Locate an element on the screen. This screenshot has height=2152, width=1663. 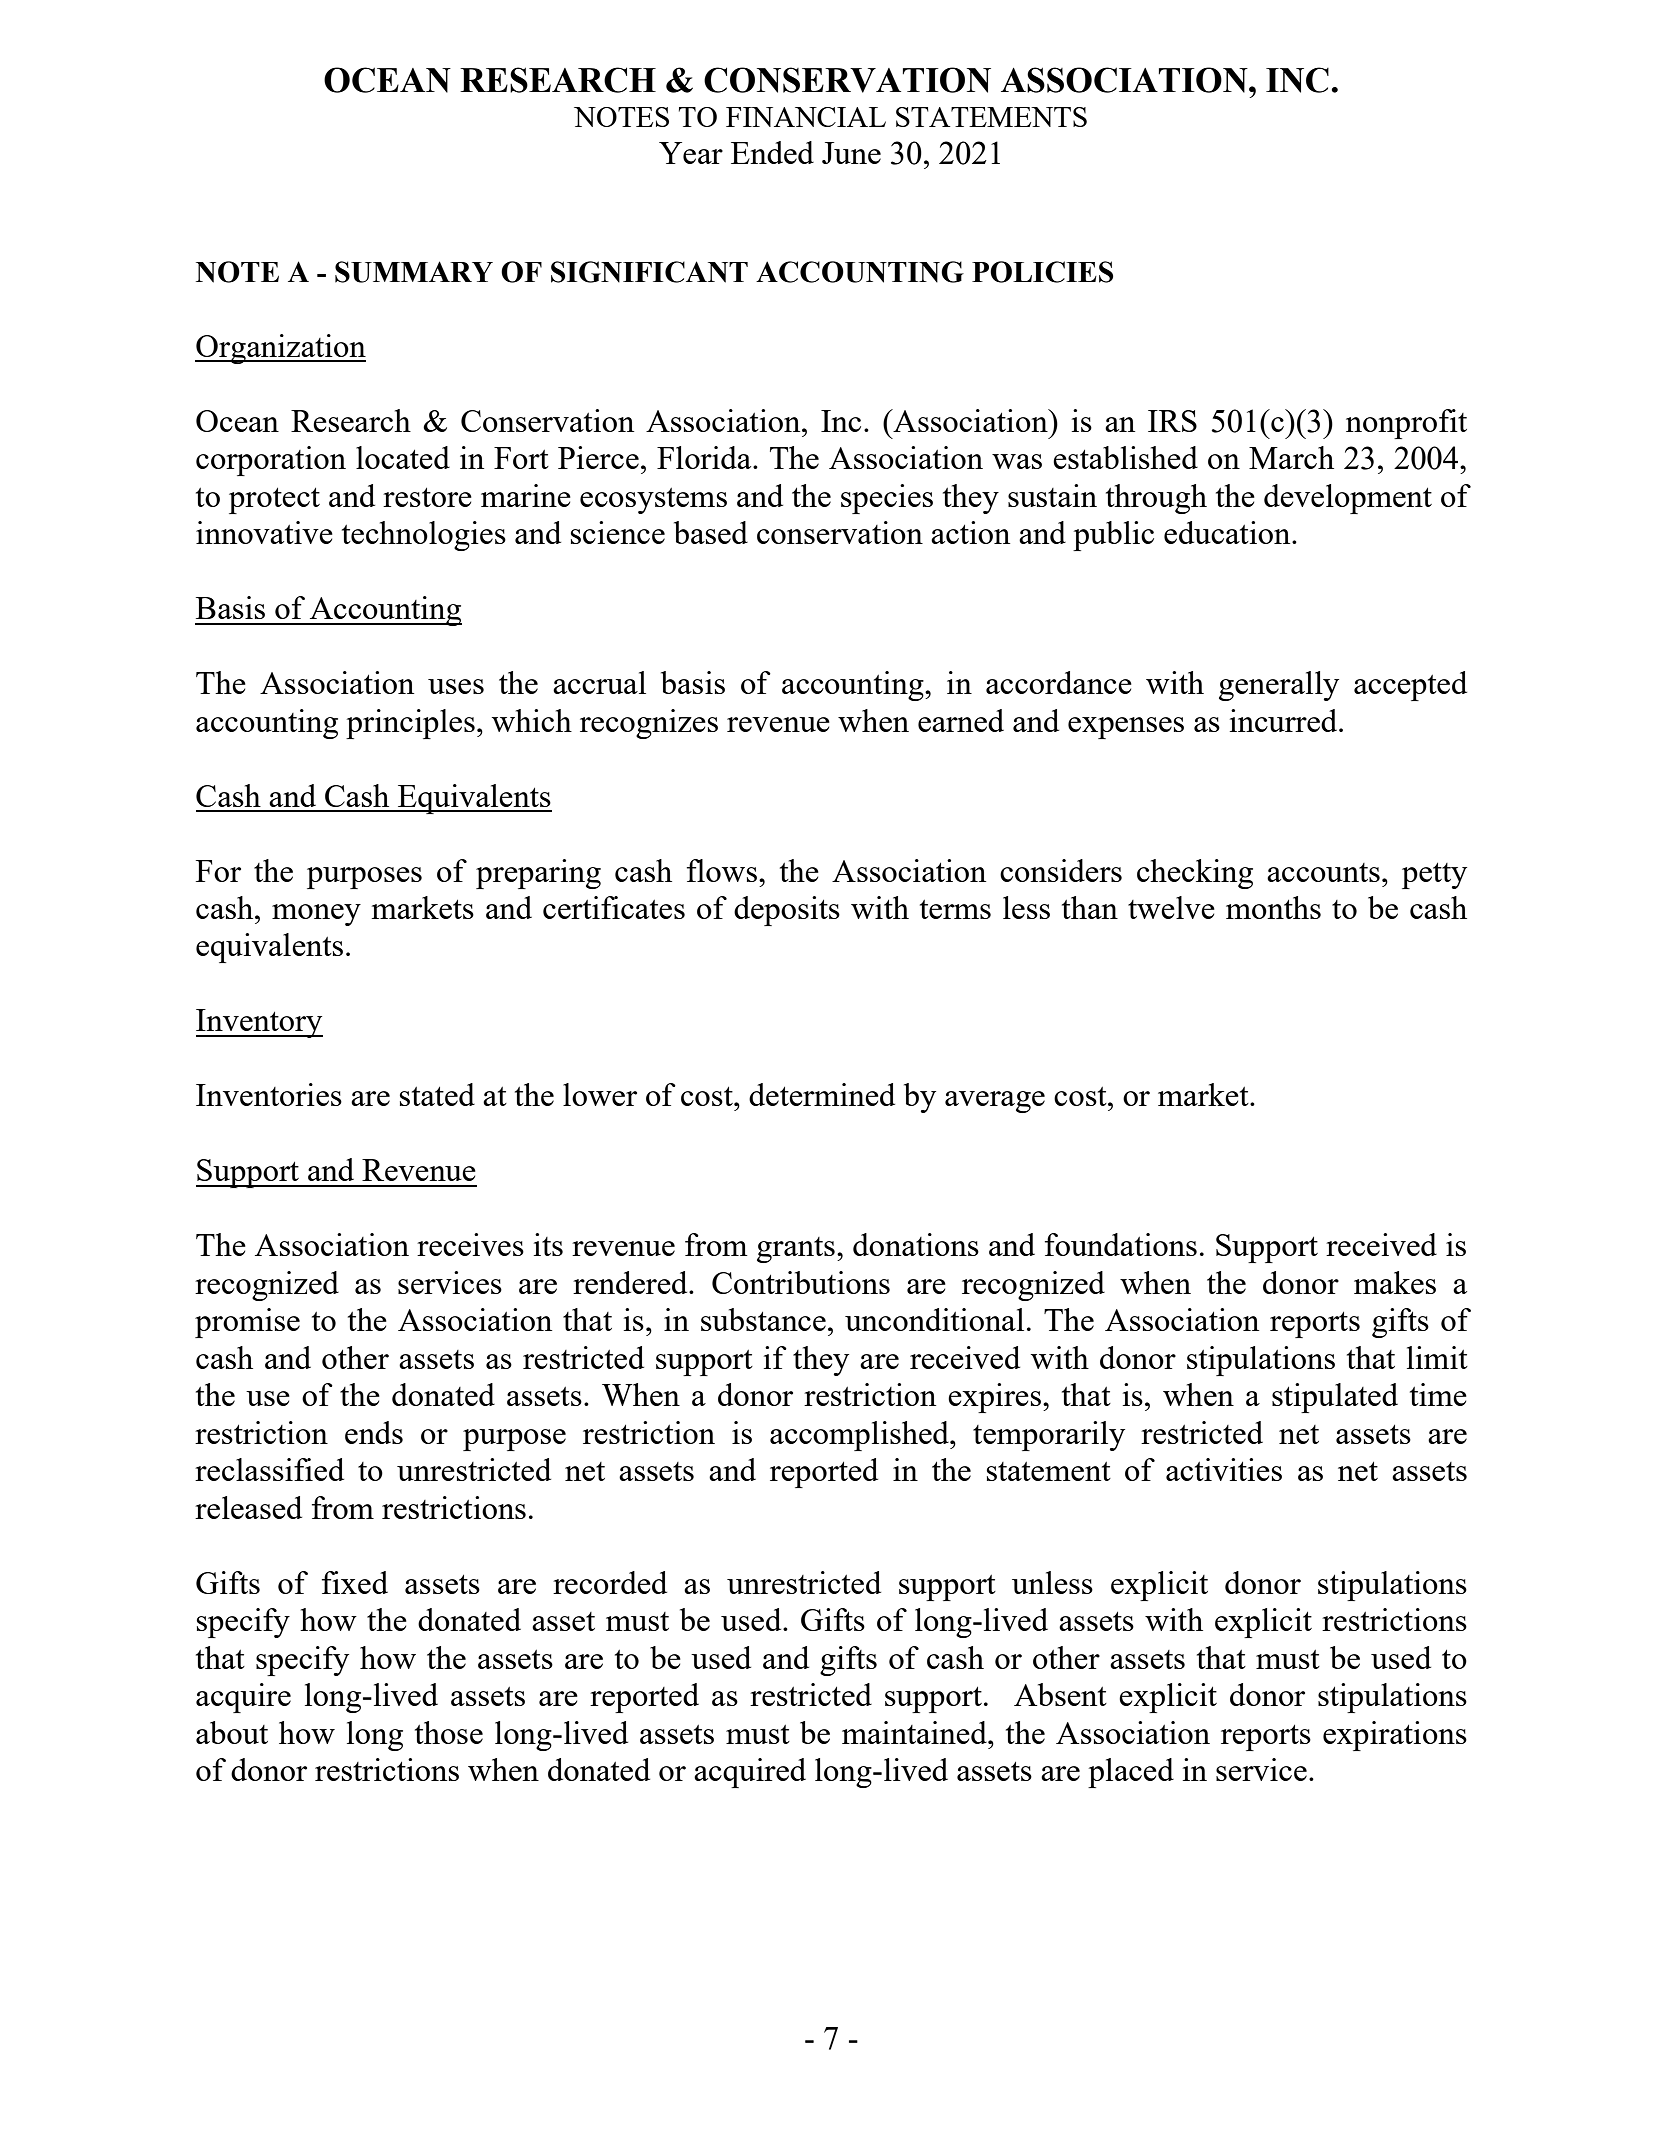
makes is located at coordinates (1395, 1282).
